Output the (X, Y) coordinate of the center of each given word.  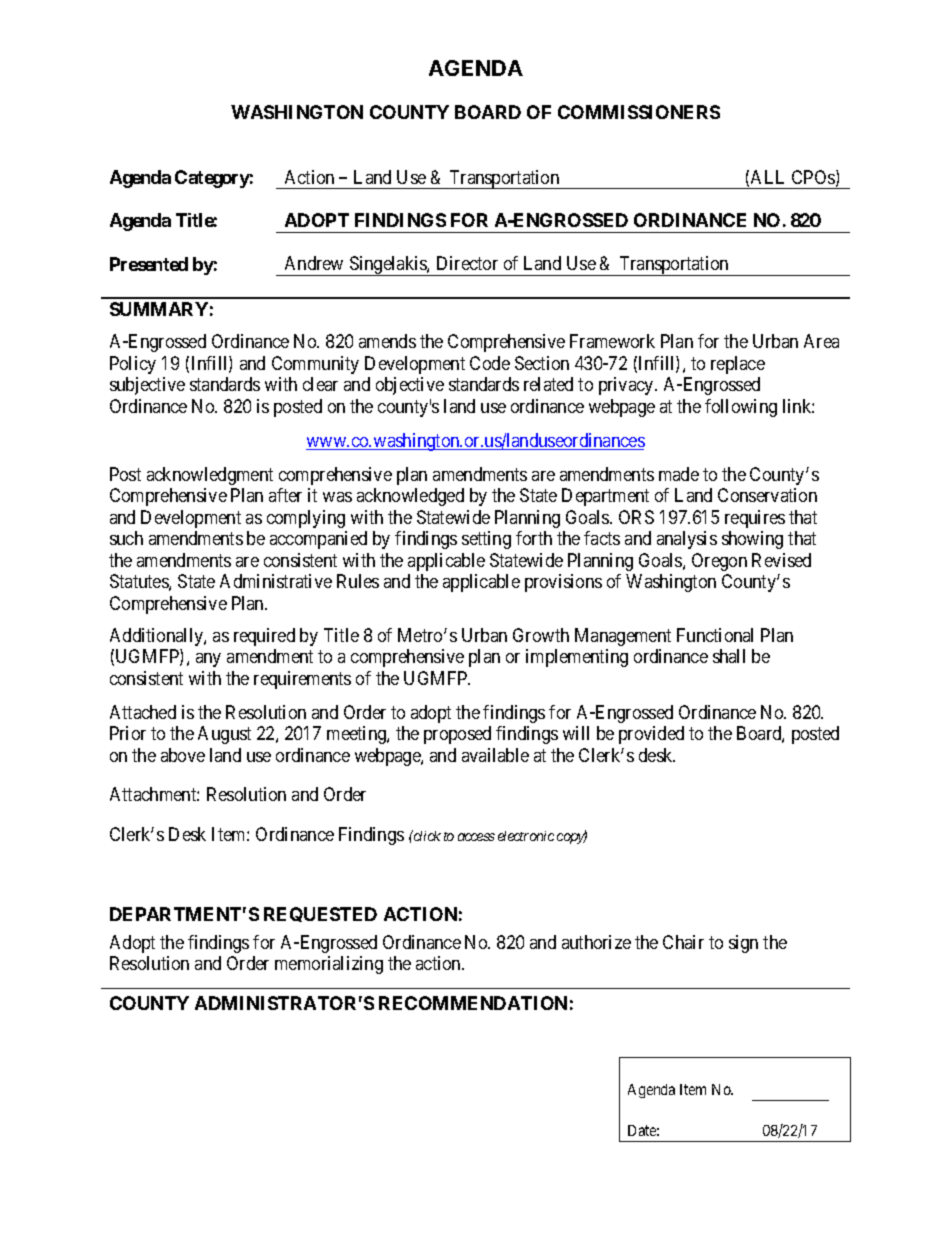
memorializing (329, 965)
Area (821, 341)
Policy (133, 365)
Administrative (276, 581)
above (183, 755)
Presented (149, 264)
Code (490, 363)
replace (738, 365)
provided (651, 735)
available (495, 755)
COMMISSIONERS (639, 112)
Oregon (719, 562)
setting (486, 540)
